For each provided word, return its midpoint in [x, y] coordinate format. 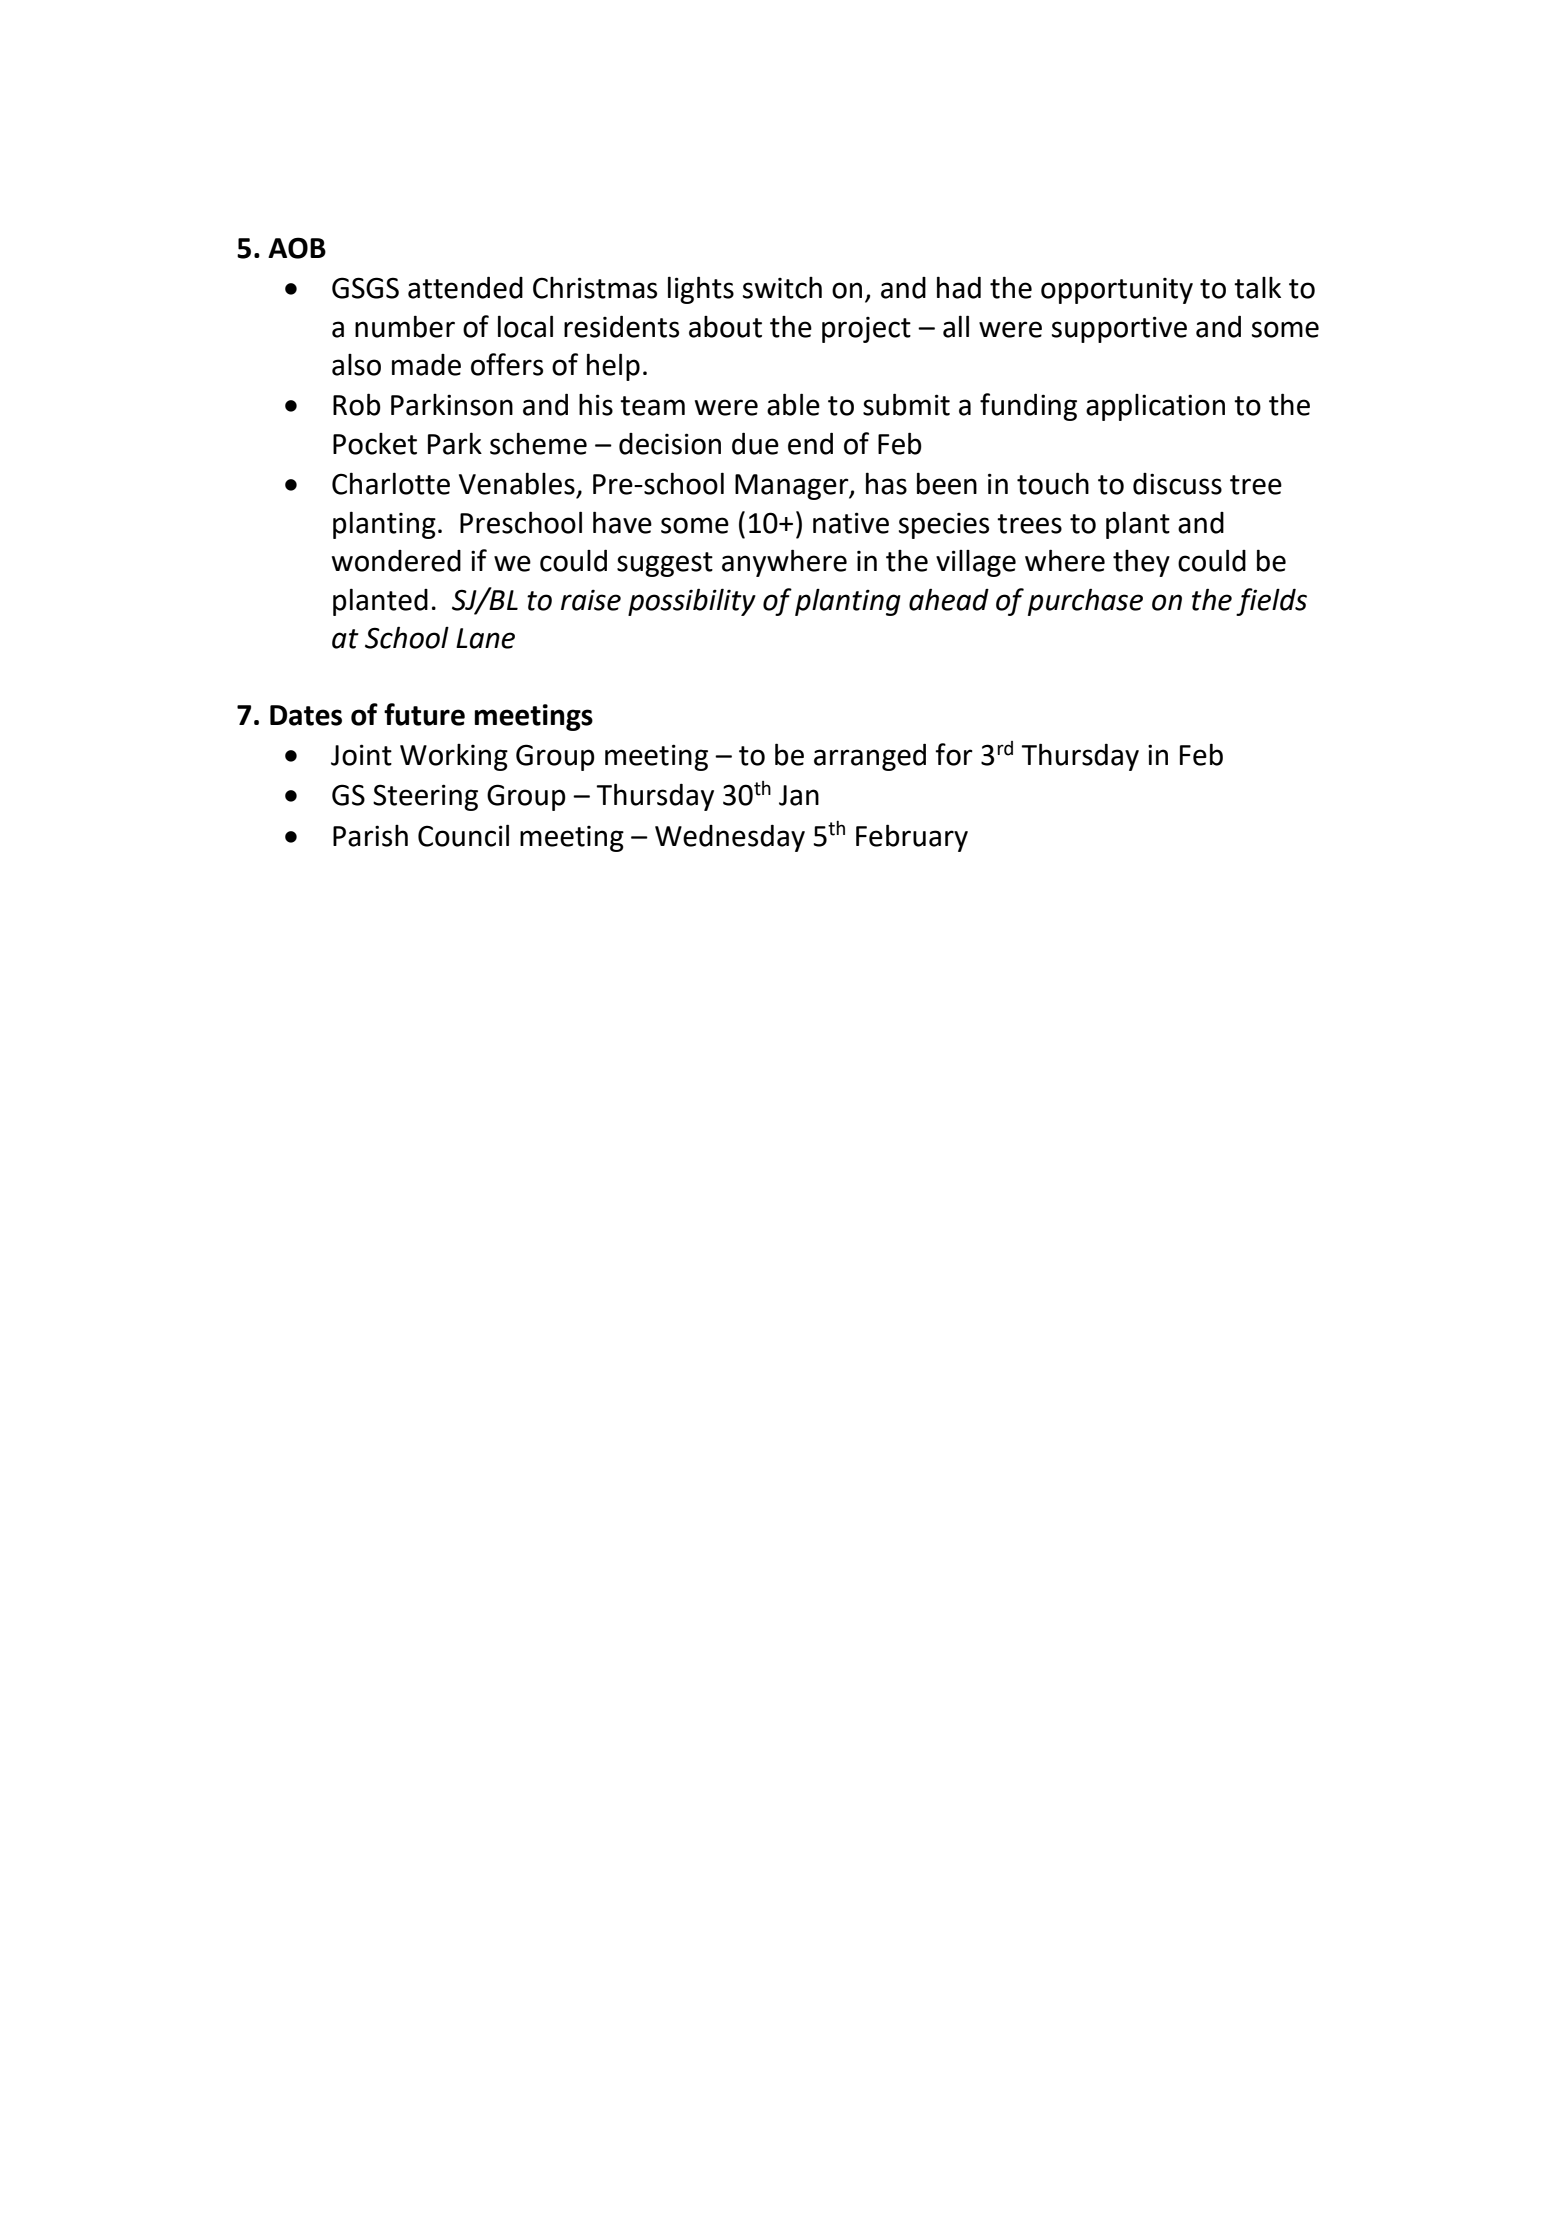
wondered [396, 561]
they [1141, 563]
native [851, 523]
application [1155, 407]
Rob [357, 404]
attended [465, 287]
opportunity [1117, 291]
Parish [370, 836]
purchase [1085, 602]
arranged [870, 757]
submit [906, 404]
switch [782, 288]
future [424, 714]
